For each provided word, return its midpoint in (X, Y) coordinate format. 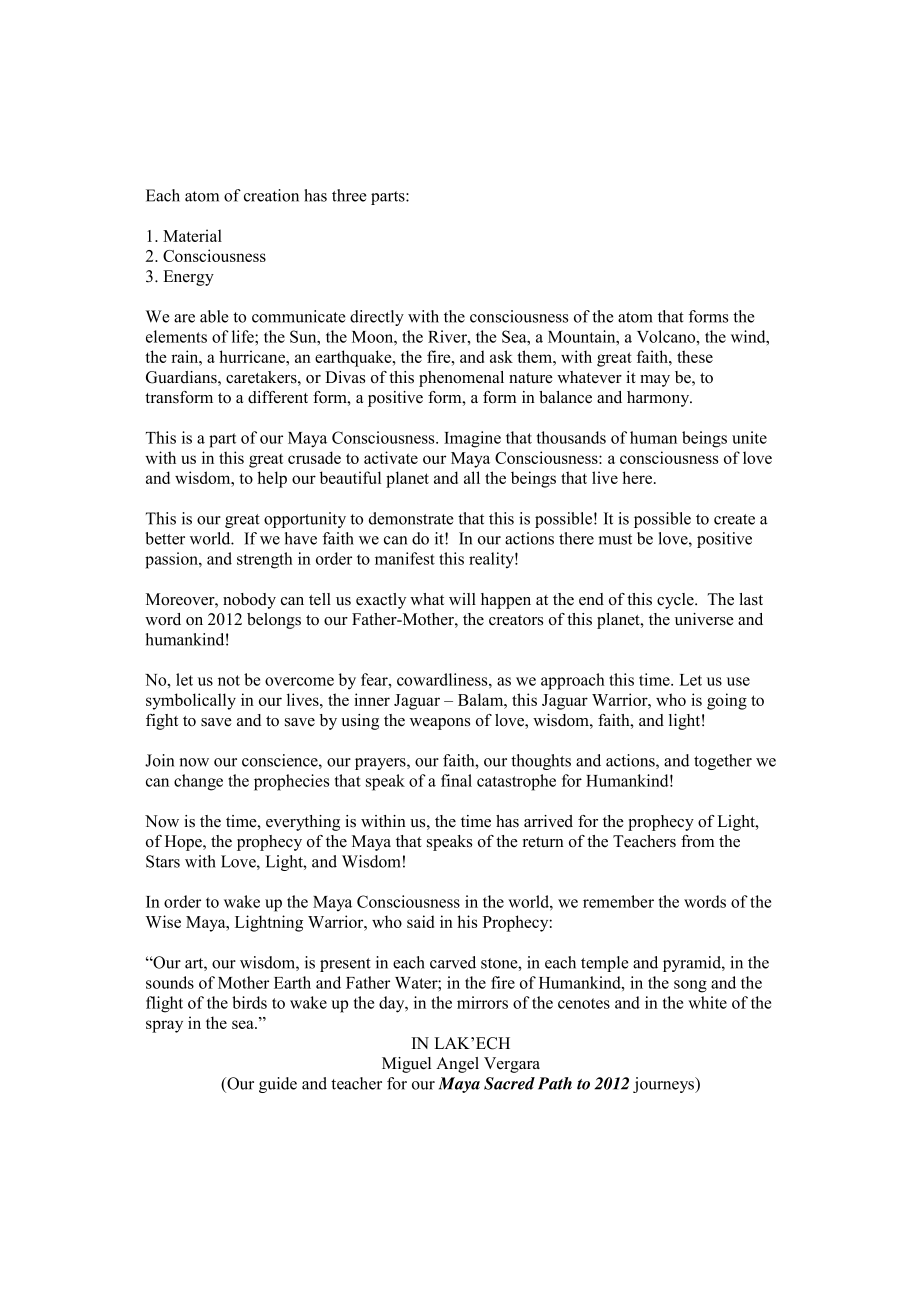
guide (278, 1085)
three (349, 195)
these (695, 356)
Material (192, 235)
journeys (665, 1085)
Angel (457, 1065)
